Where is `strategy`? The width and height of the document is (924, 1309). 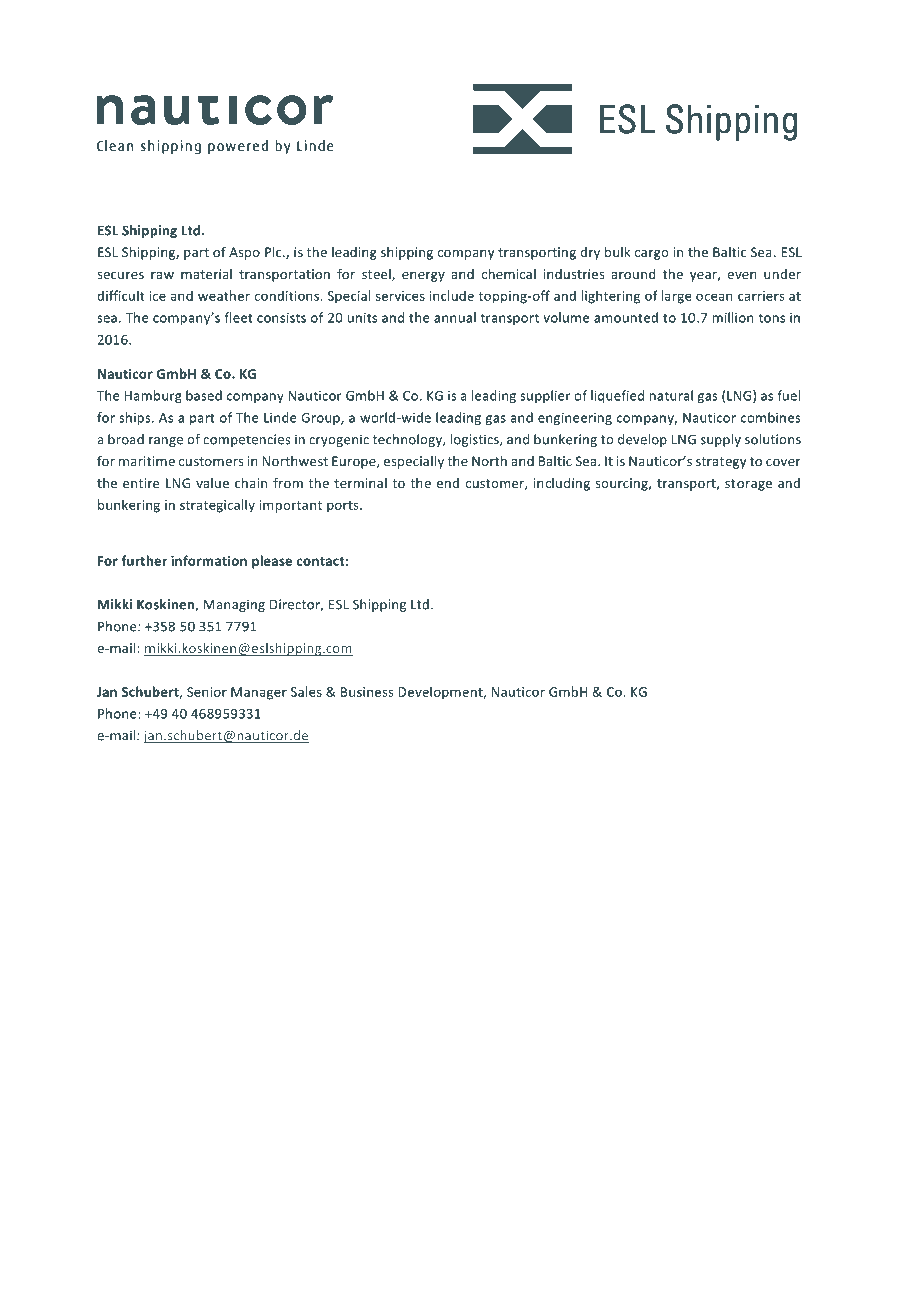 strategy is located at coordinates (721, 463).
